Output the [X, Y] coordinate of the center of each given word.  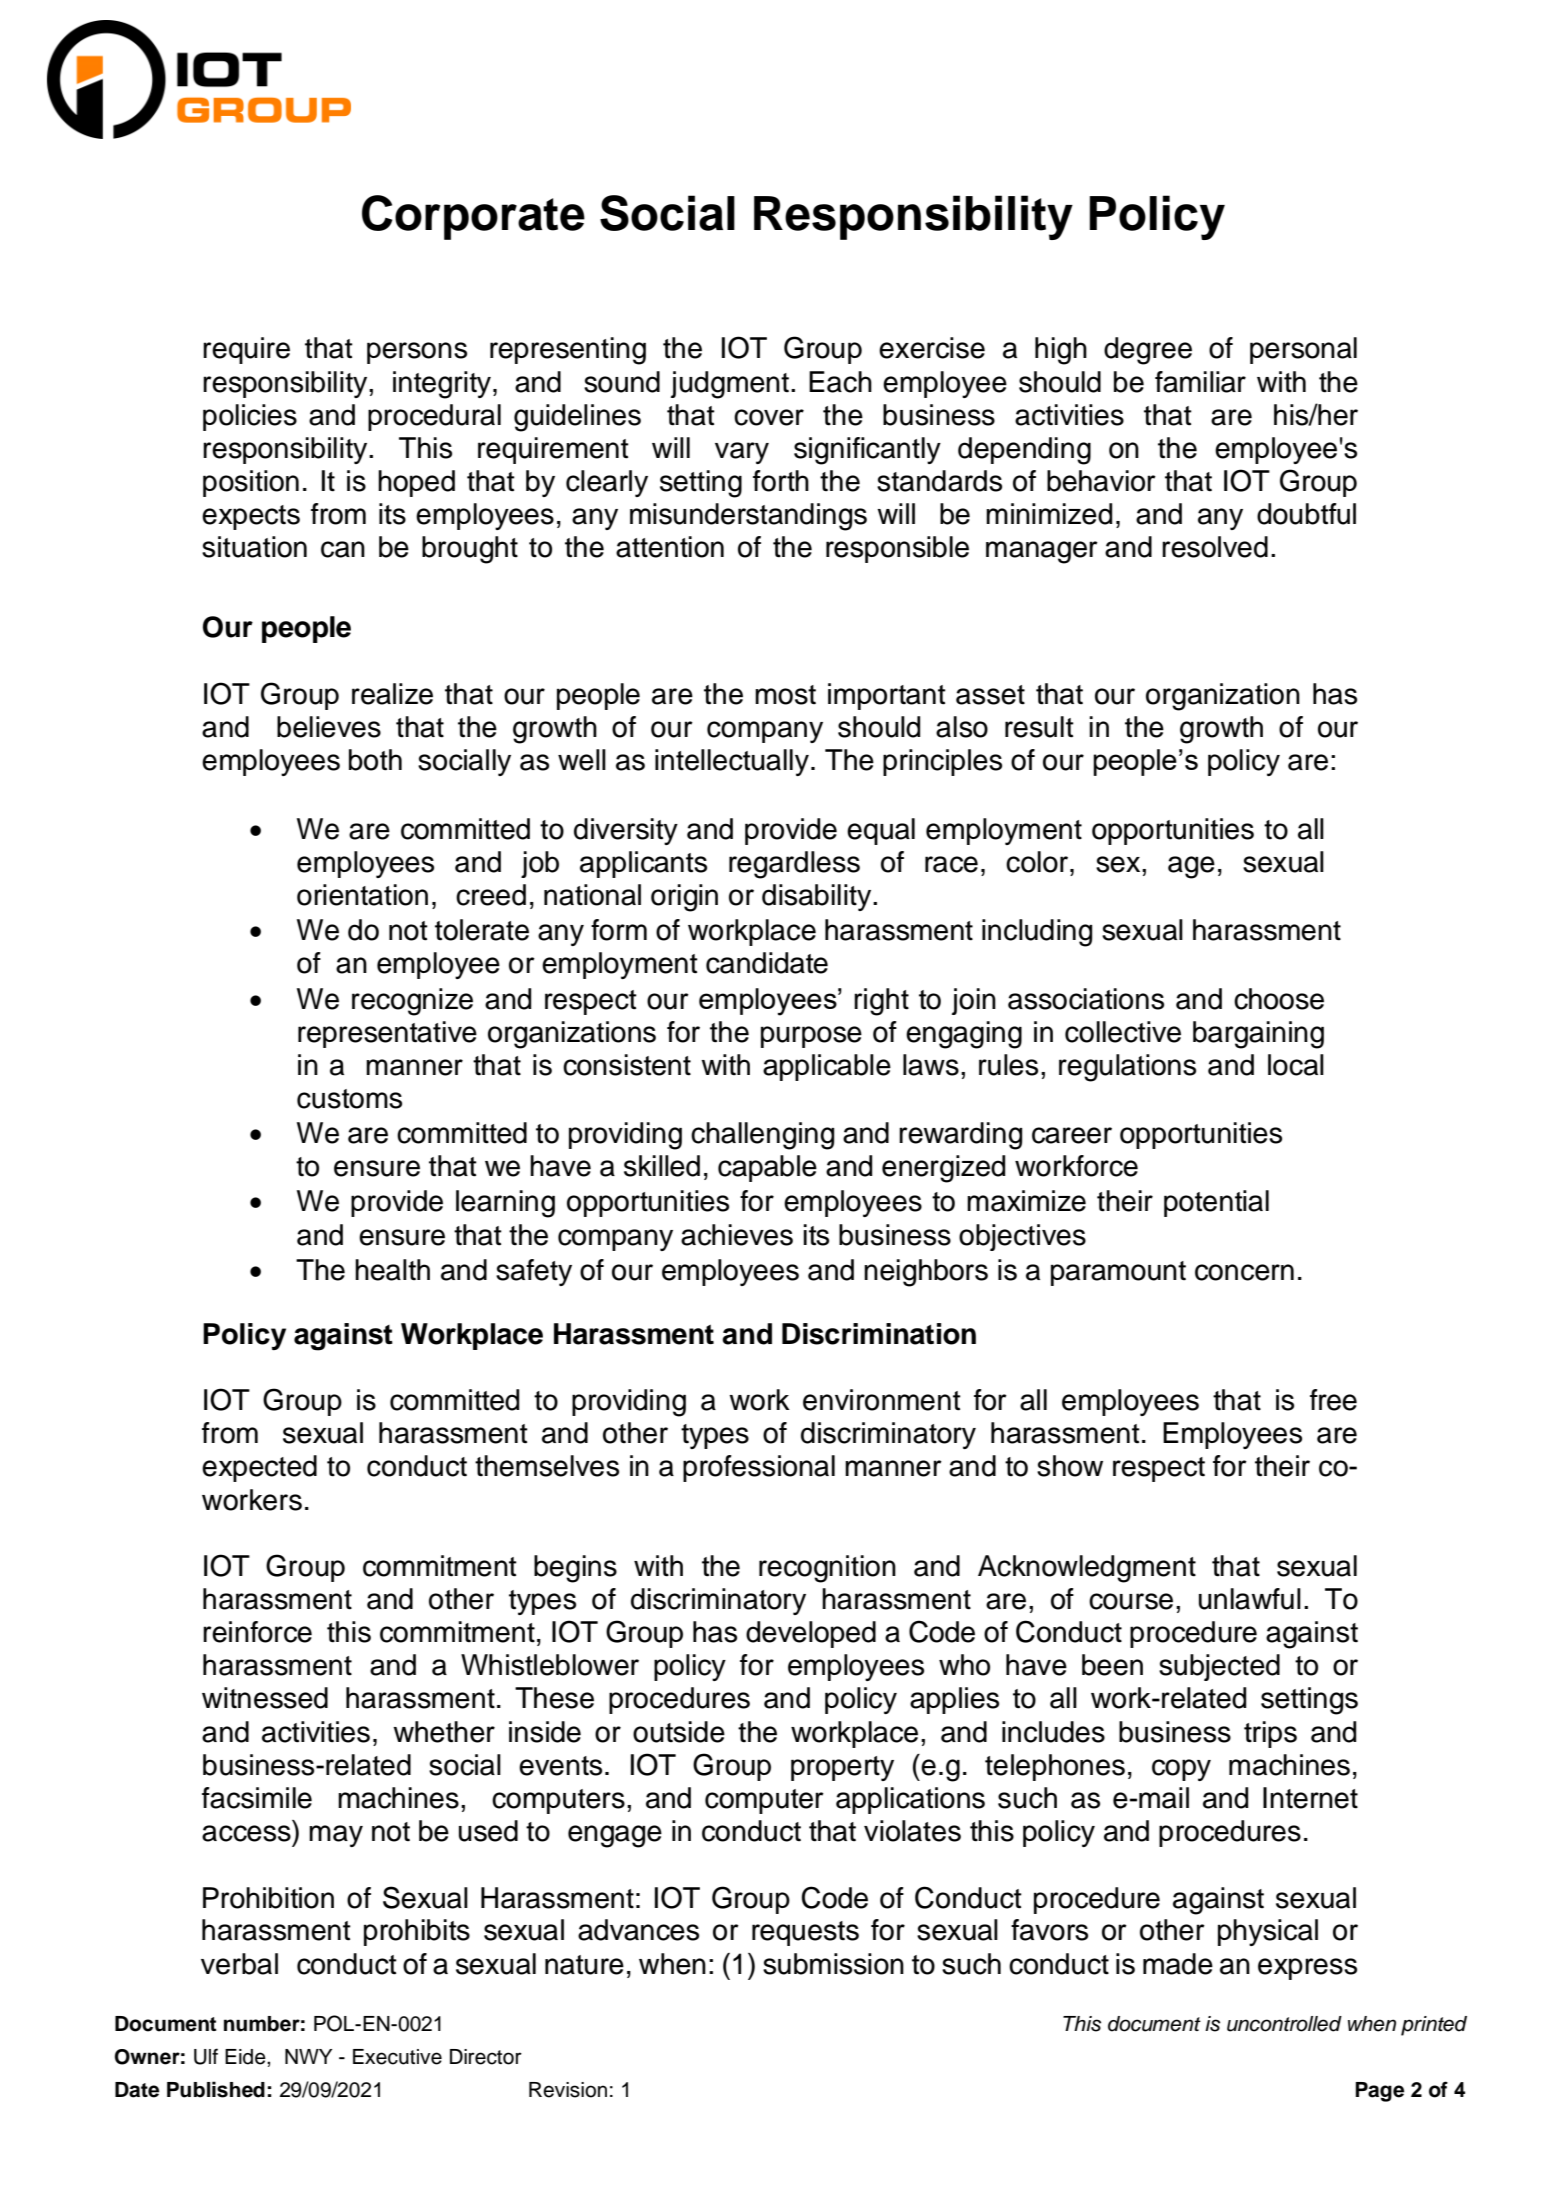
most [785, 695]
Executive [397, 2057]
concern [1244, 1272]
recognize [412, 1002]
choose [1279, 999]
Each [840, 382]
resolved [1215, 547]
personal [1303, 350]
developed [811, 1634]
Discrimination [879, 1334]
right [881, 1002]
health [392, 1270]
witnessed [265, 1698]
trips [1270, 1734]
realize [392, 694]
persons [417, 353]
